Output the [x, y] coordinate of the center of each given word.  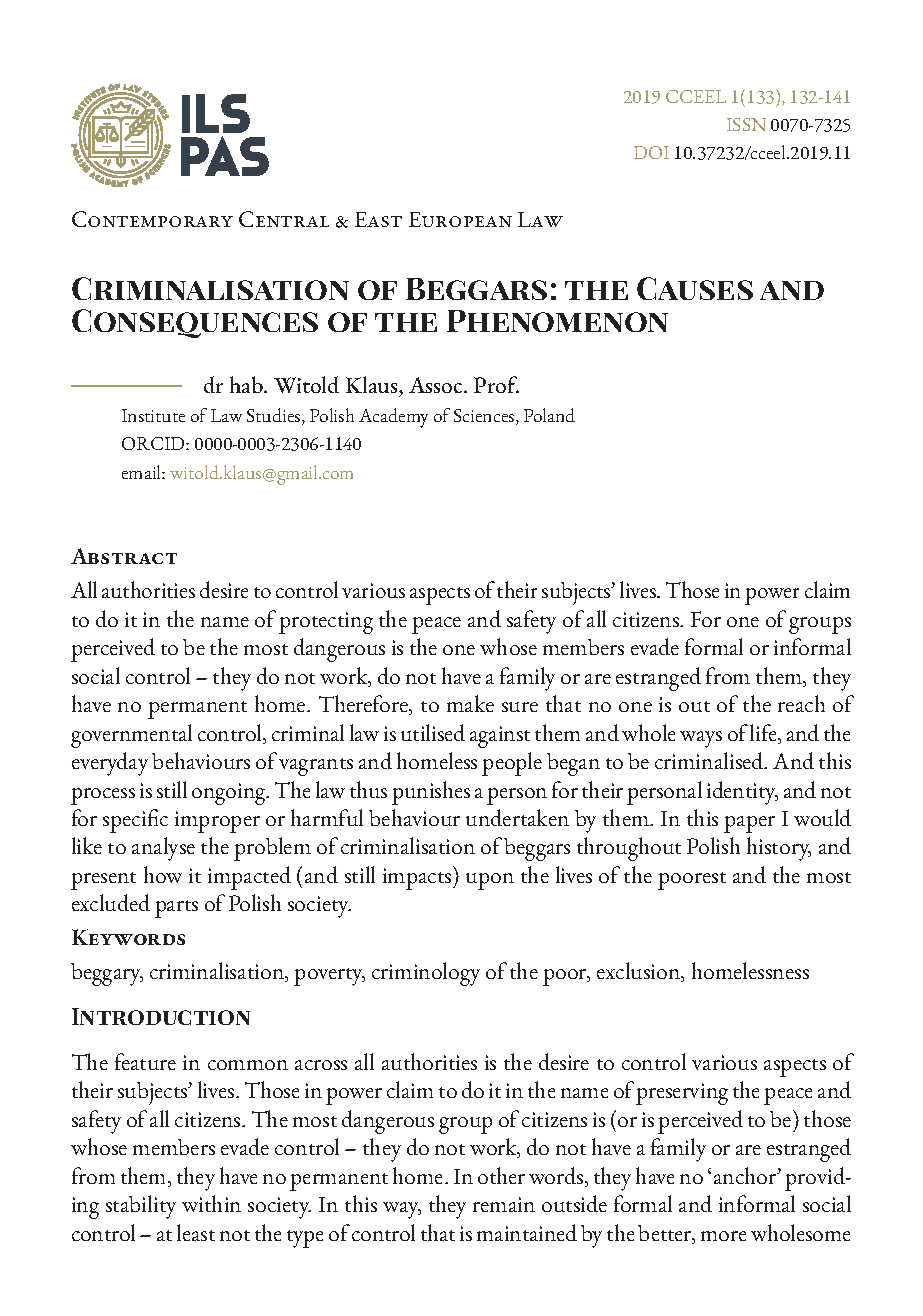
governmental [131, 736]
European [460, 219]
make [470, 703]
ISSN [746, 124]
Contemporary [152, 219]
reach [801, 703]
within [211, 1203]
